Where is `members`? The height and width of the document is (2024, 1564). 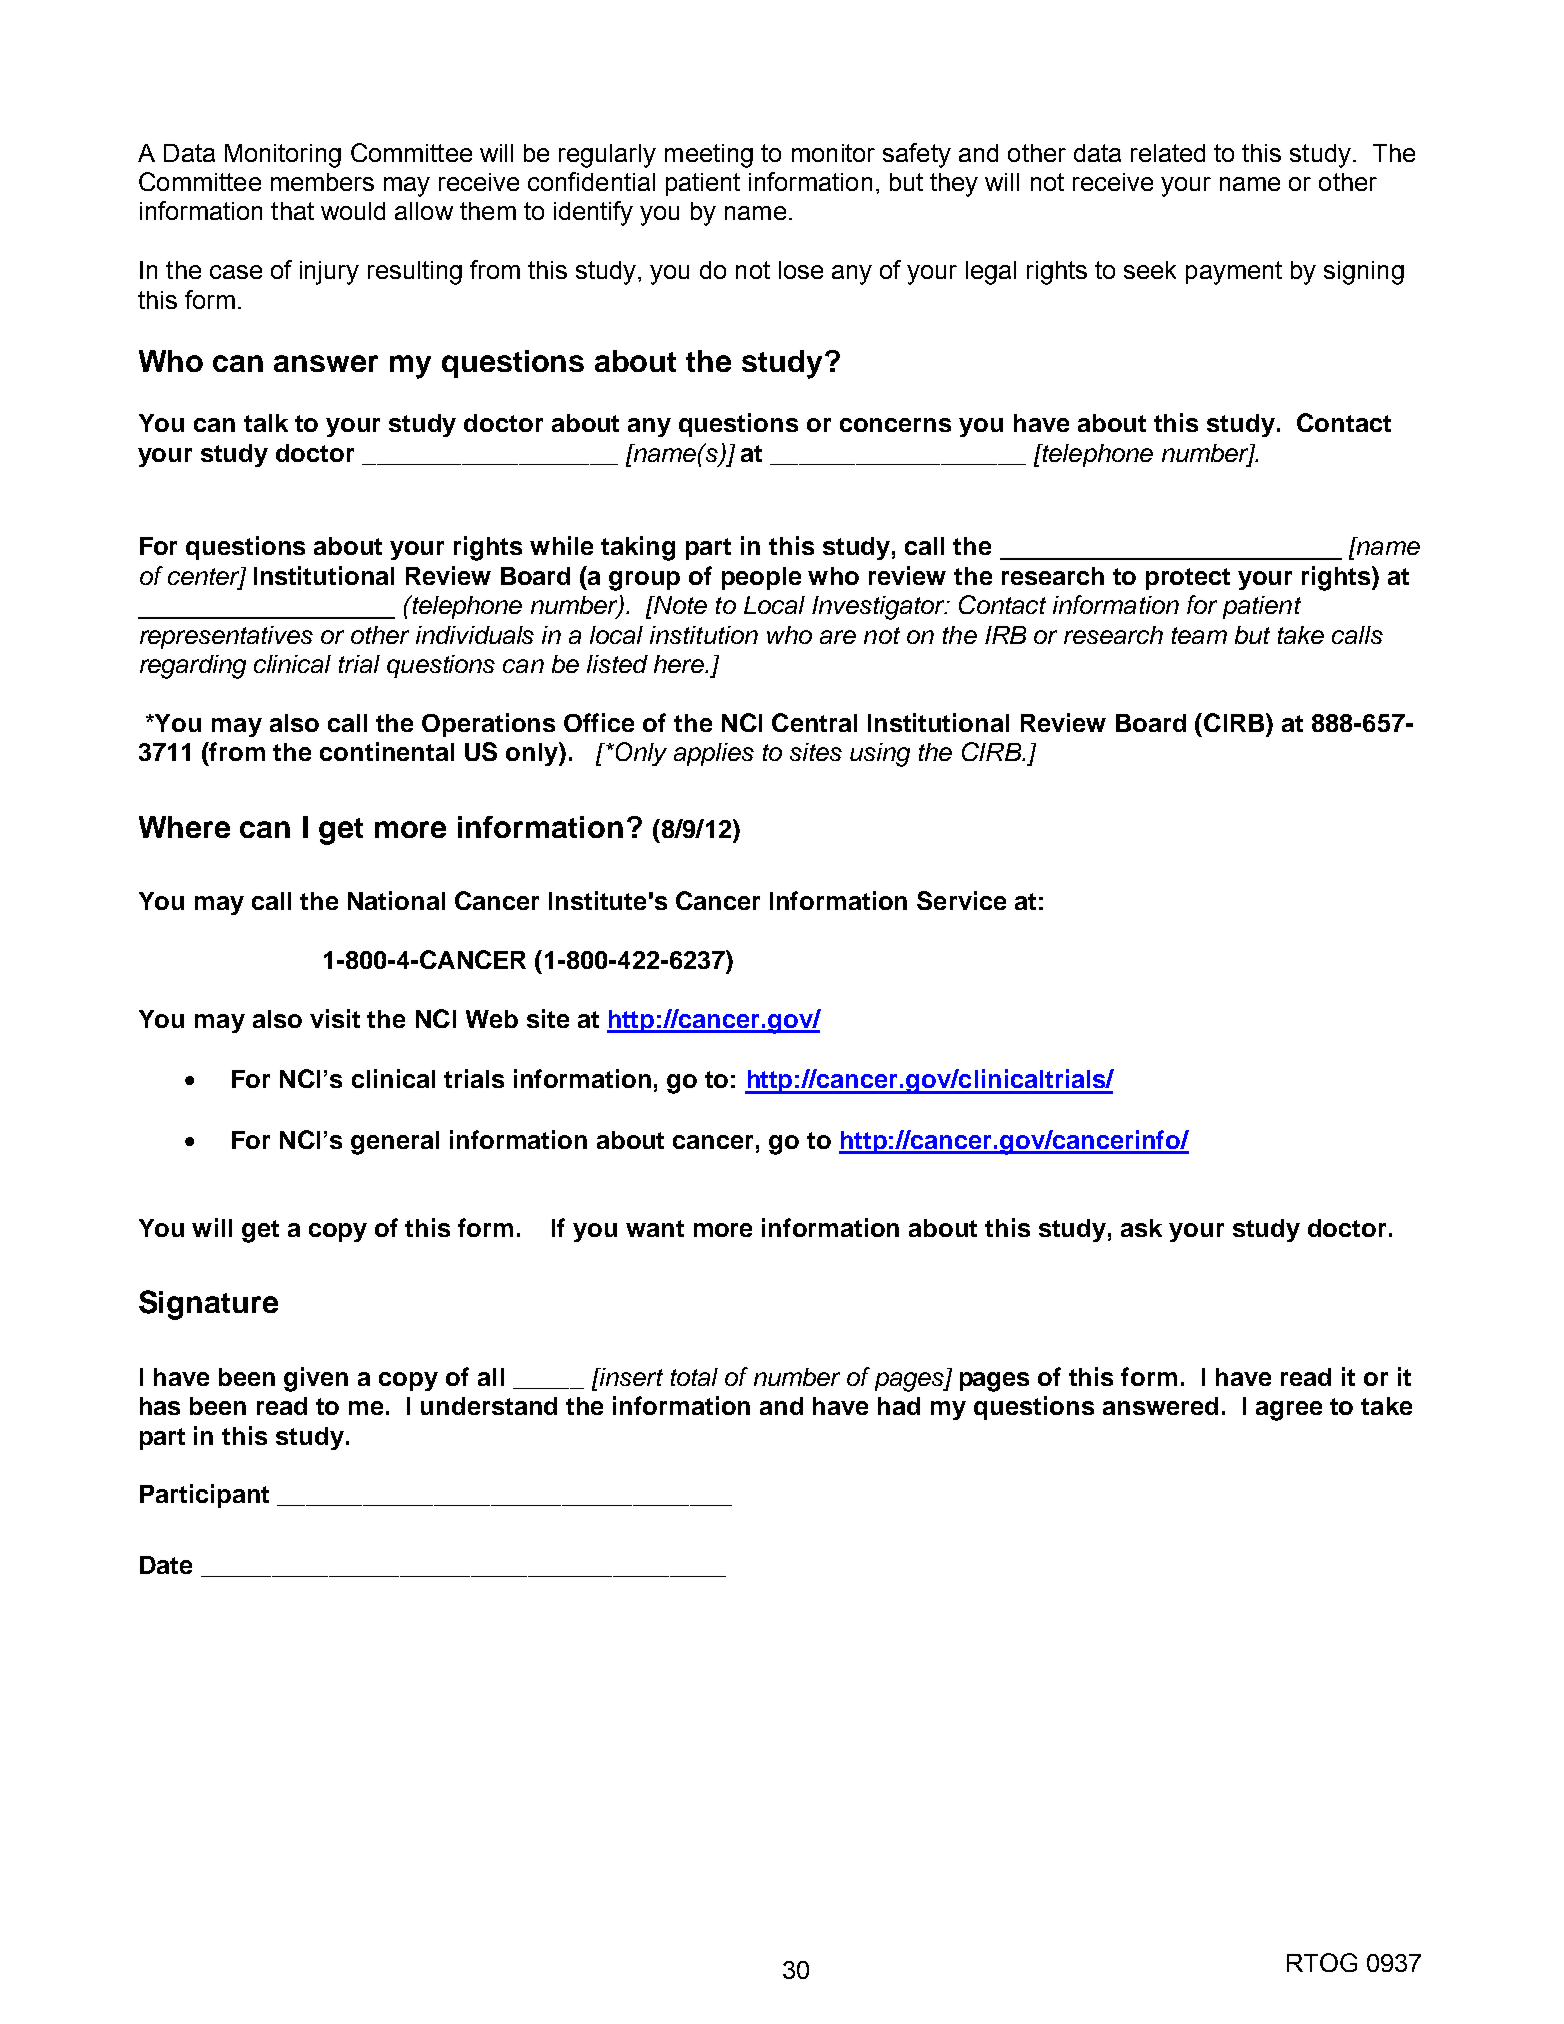 members is located at coordinates (322, 182).
